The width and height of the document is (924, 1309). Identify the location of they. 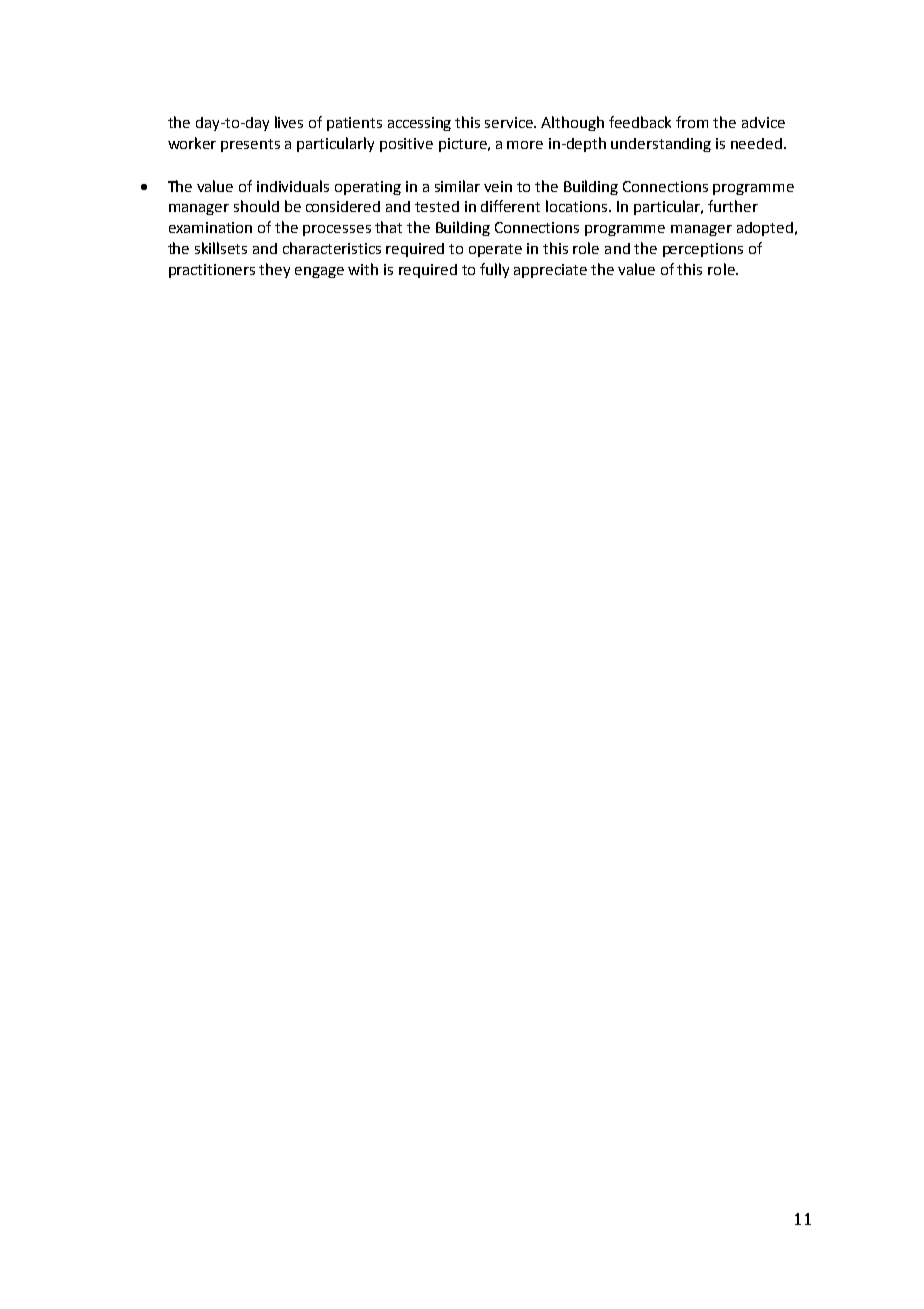
(274, 270).
